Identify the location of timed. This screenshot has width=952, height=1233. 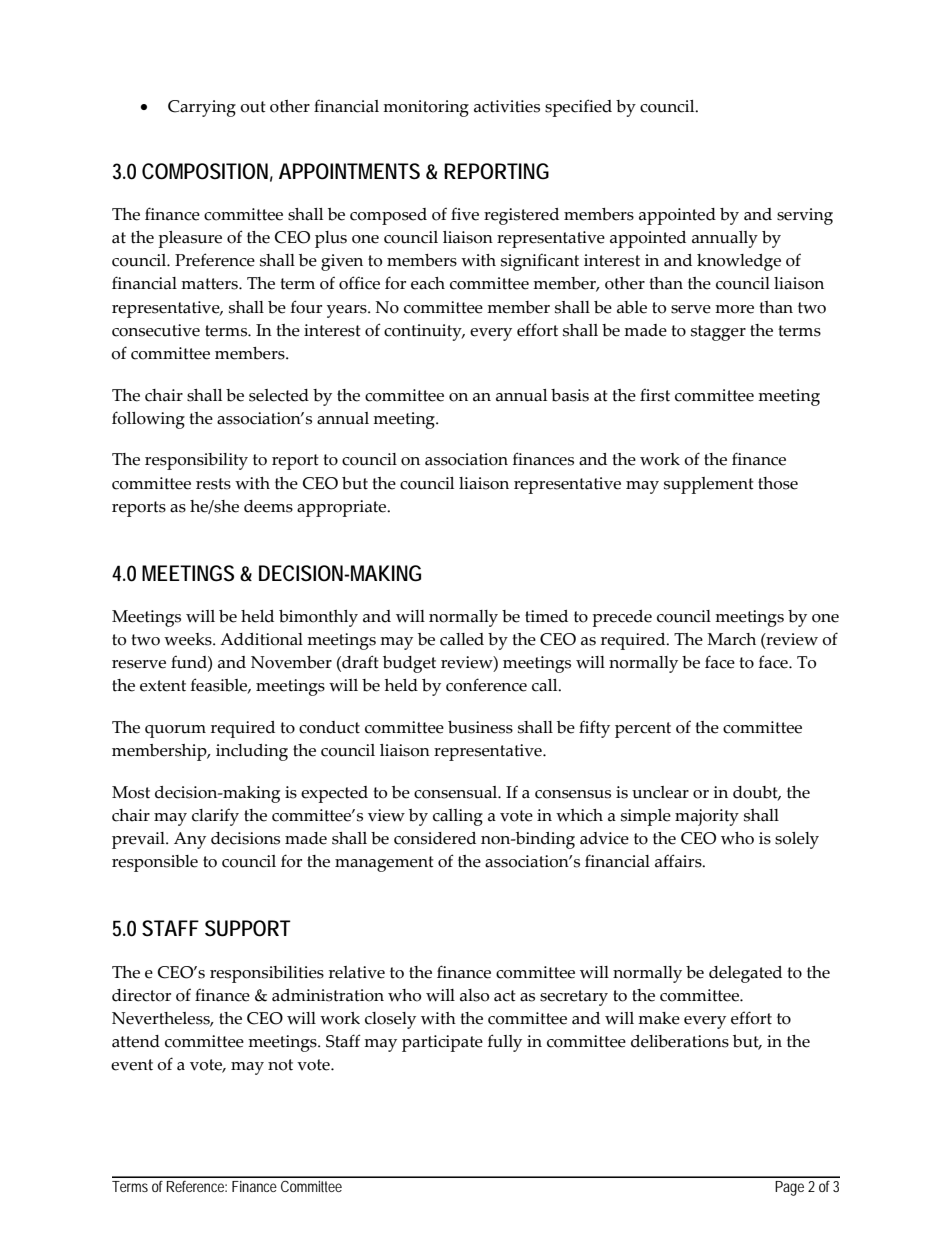
(546, 616).
